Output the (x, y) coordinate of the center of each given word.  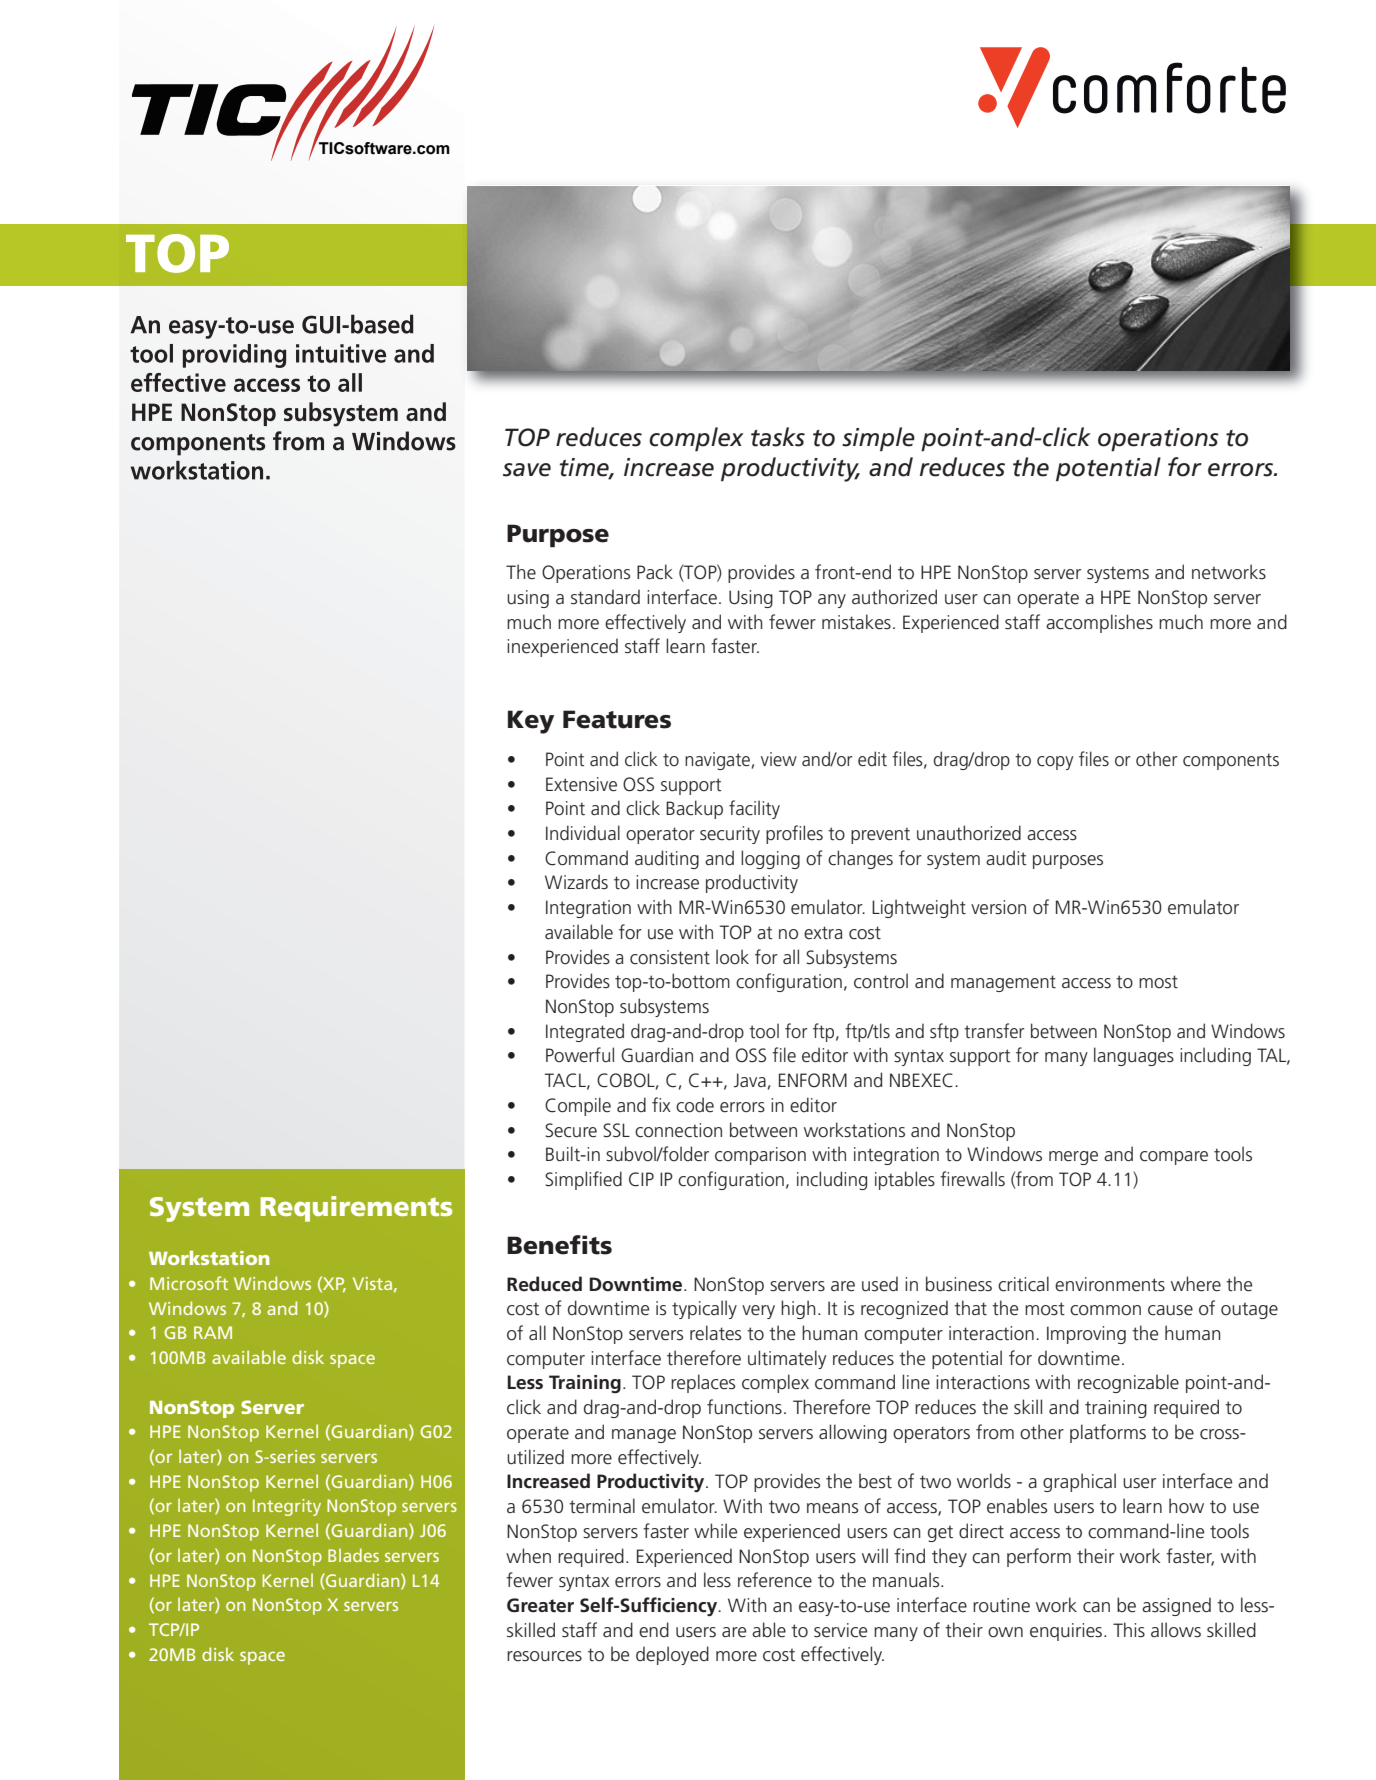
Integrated (585, 1032)
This (1129, 1630)
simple (878, 439)
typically (704, 1309)
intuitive (341, 353)
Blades (353, 1555)
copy (1055, 763)
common (1105, 1310)
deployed (672, 1655)
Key (531, 722)
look (732, 957)
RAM (213, 1332)
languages (1134, 1056)
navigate (717, 761)
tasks (778, 437)
